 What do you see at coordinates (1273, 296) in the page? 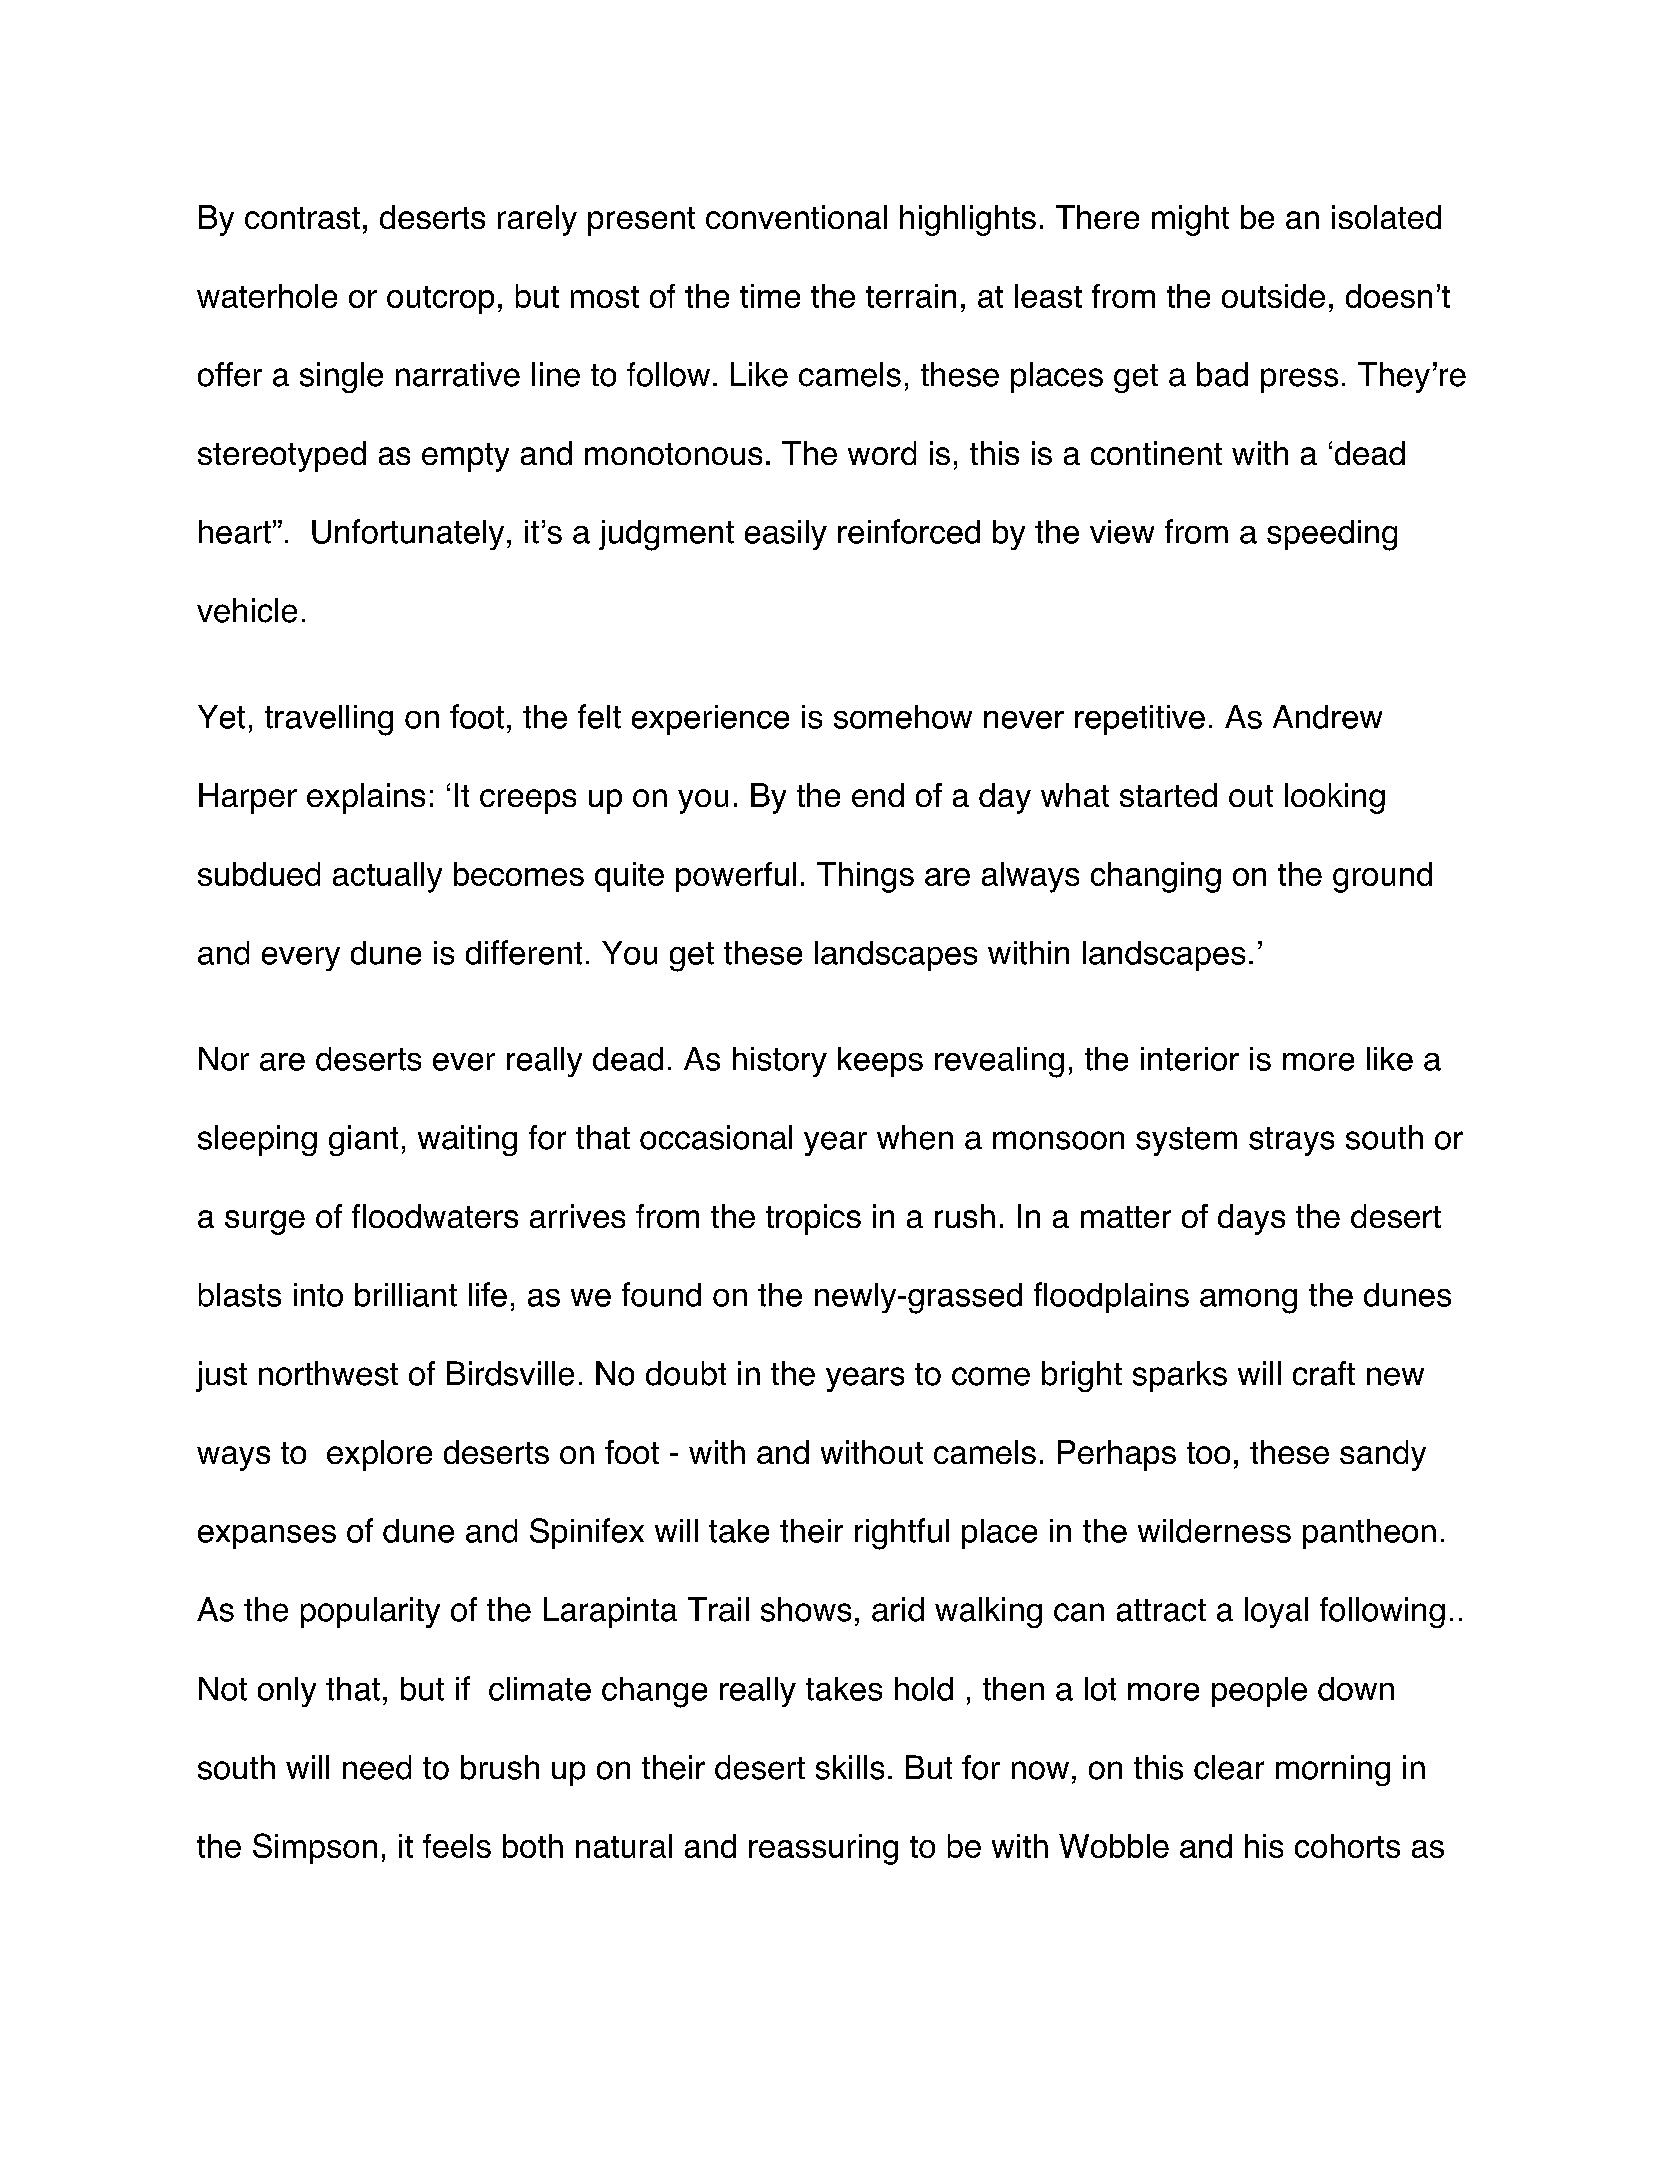
I see `outside` at bounding box center [1273, 296].
